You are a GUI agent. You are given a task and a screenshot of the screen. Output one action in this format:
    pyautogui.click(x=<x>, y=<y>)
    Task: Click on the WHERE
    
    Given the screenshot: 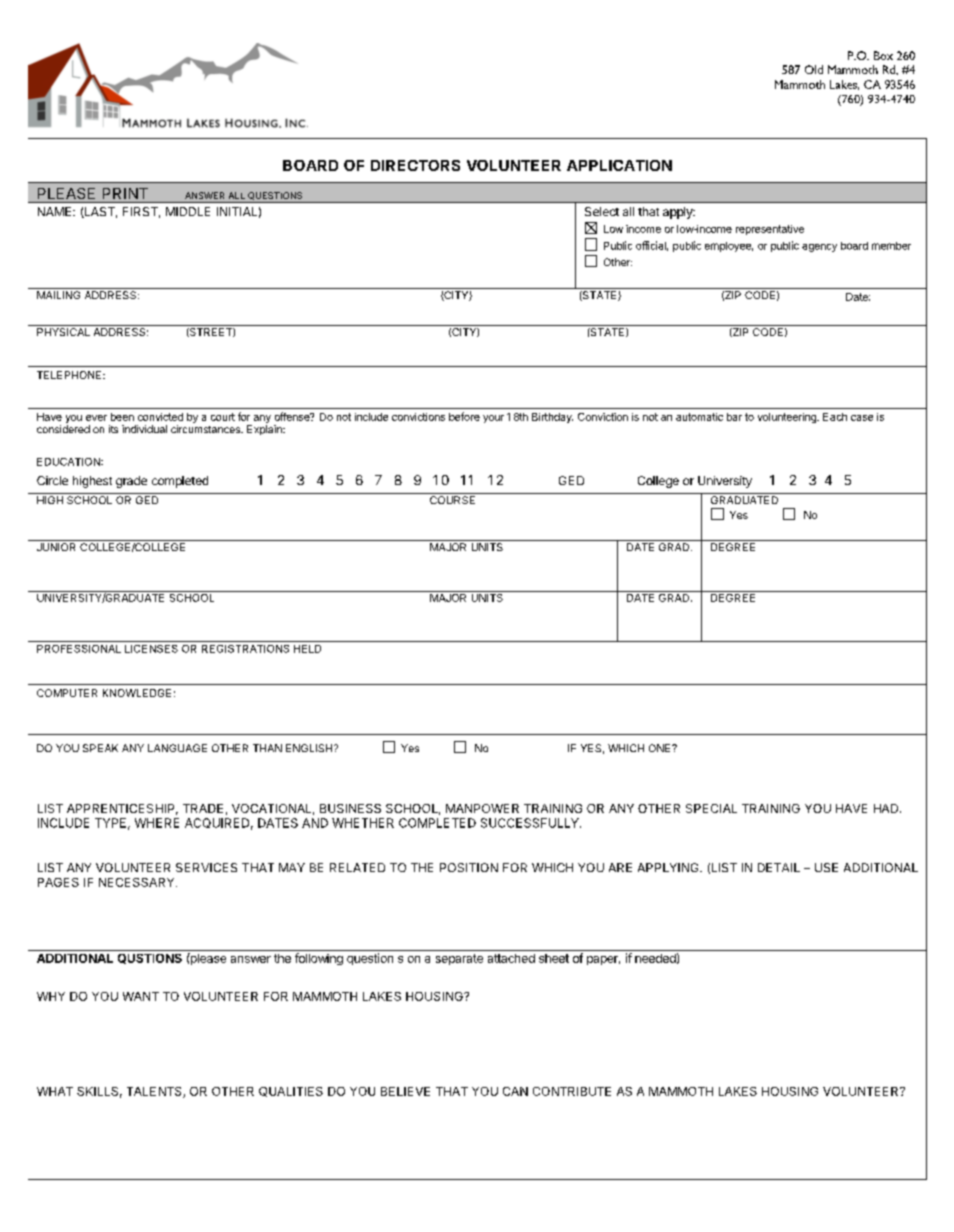 What is the action you would take?
    pyautogui.click(x=157, y=823)
